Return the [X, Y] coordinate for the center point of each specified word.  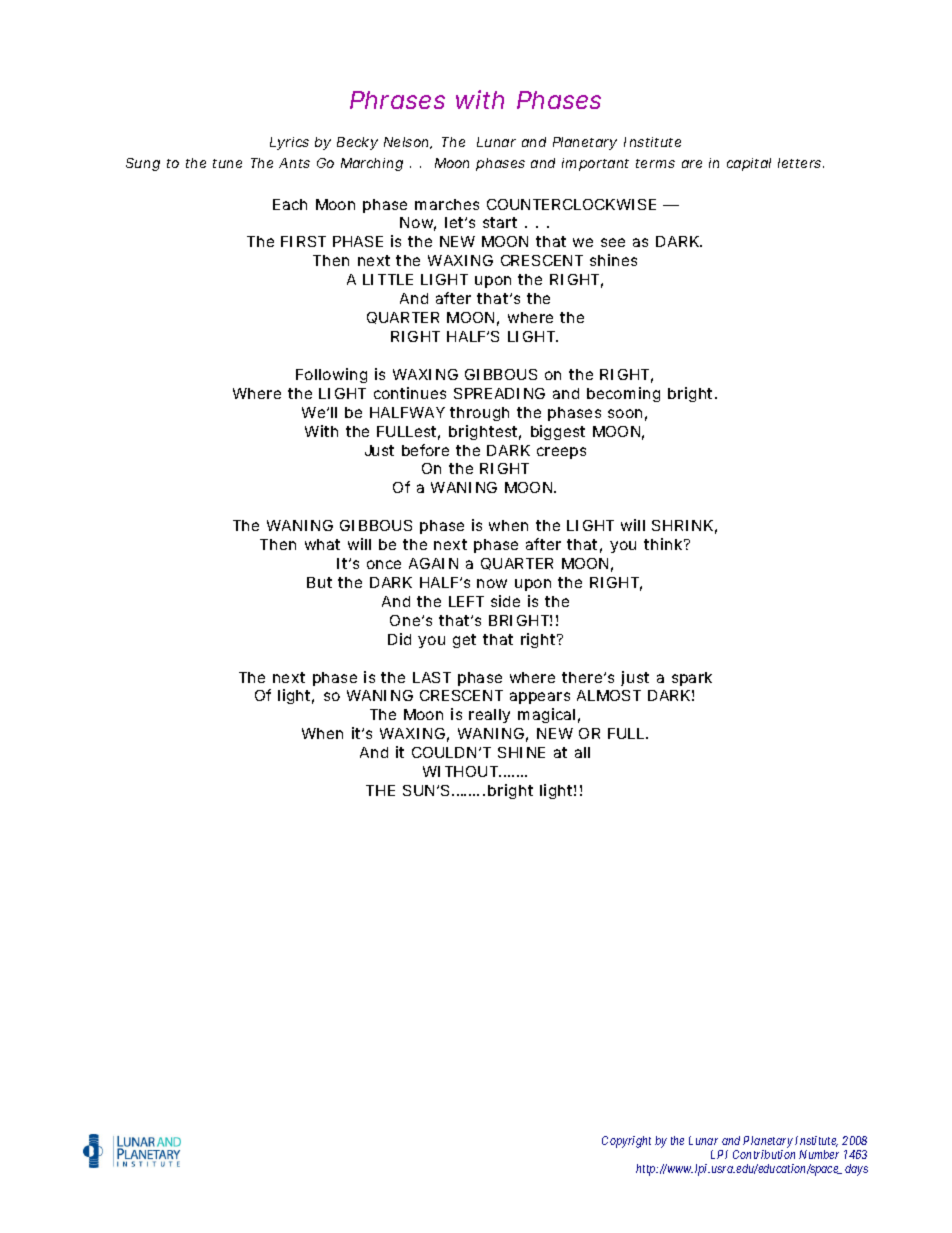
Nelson [408, 143]
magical [546, 715]
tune [227, 163]
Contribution [764, 1154]
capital [749, 164]
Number [819, 1154]
